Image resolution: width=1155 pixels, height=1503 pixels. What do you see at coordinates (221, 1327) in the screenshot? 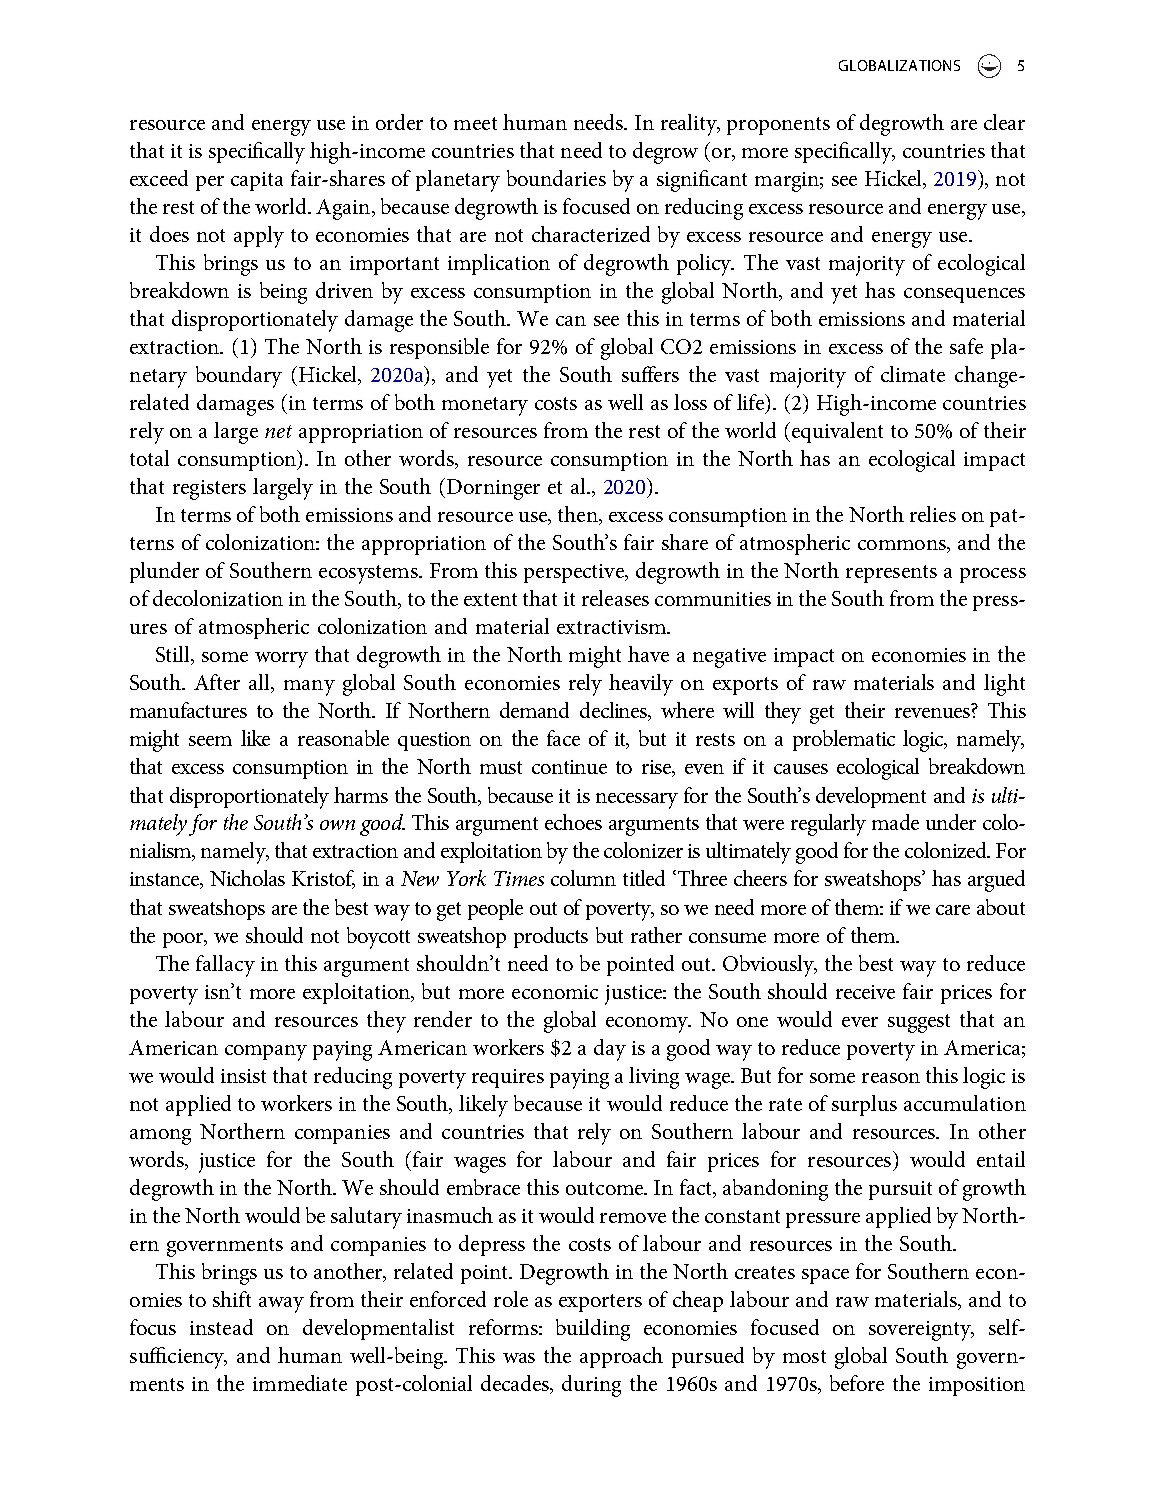
I see `instead` at bounding box center [221, 1327].
